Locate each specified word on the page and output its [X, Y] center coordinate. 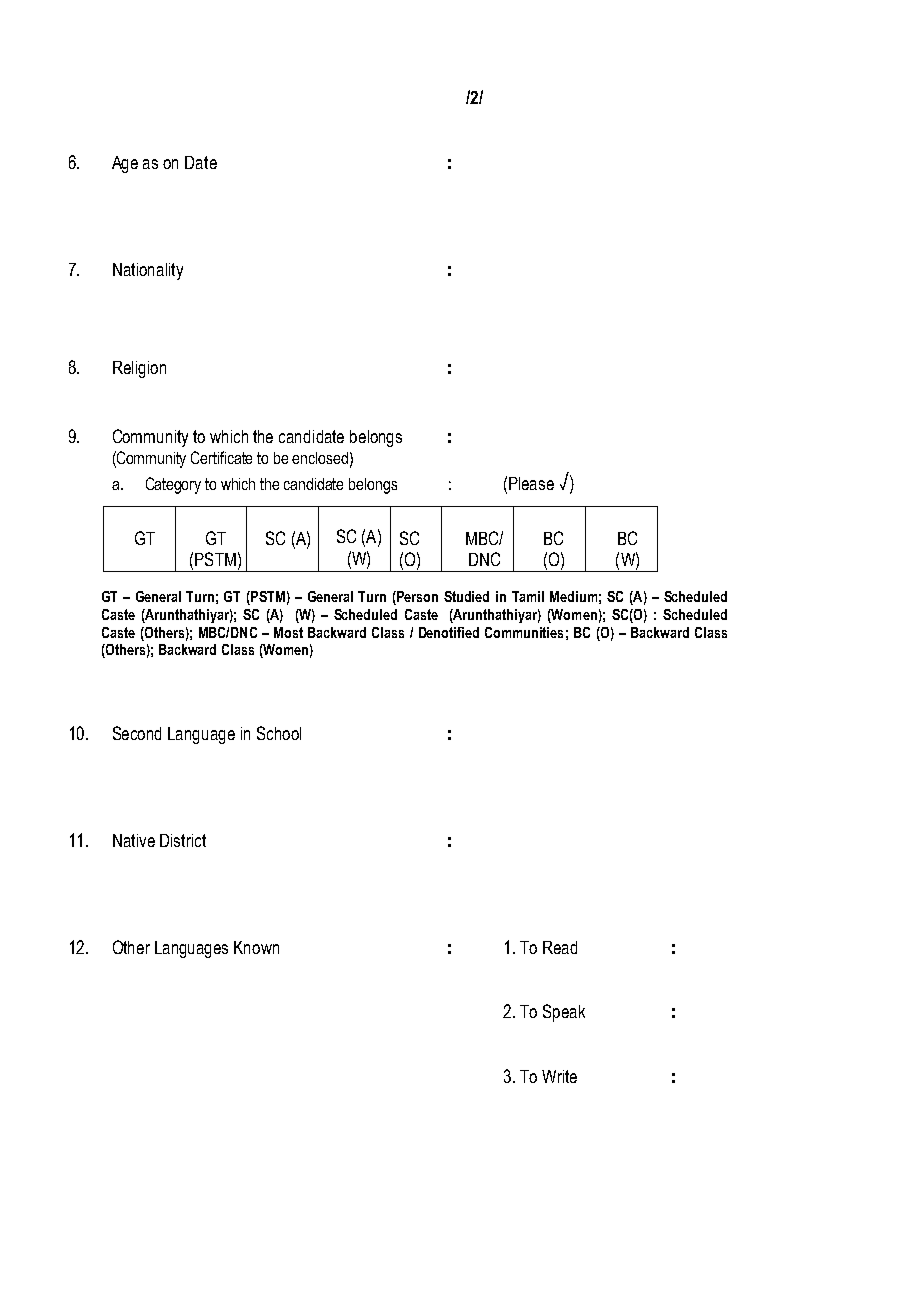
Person [416, 598]
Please [531, 483]
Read [560, 947]
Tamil [528, 596]
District [183, 840]
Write [559, 1076]
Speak [564, 1013]
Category [173, 485]
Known [256, 947]
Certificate [221, 457]
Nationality [148, 271]
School [279, 733]
